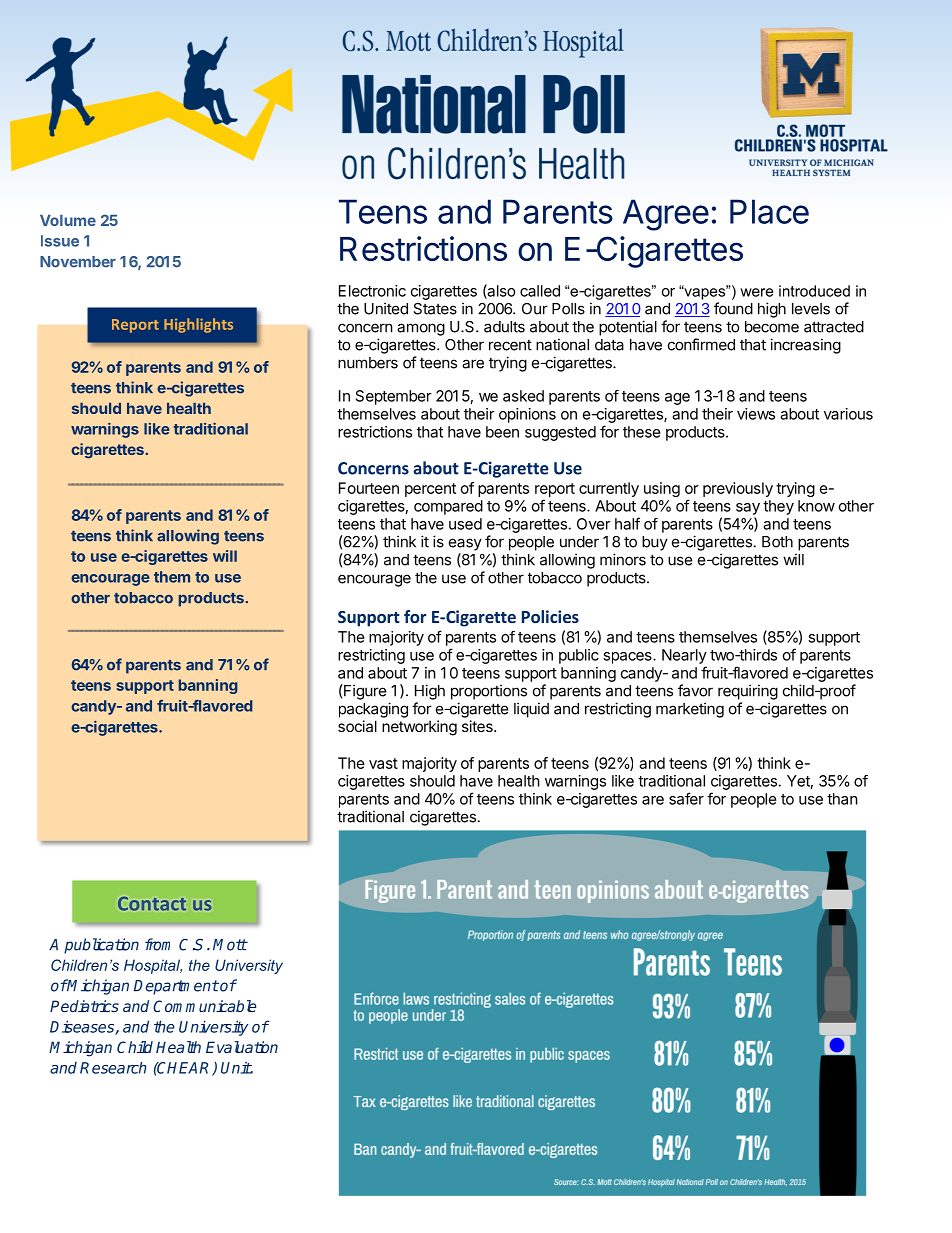  What do you see at coordinates (113, 1068) in the screenshot?
I see `Research` at bounding box center [113, 1068].
